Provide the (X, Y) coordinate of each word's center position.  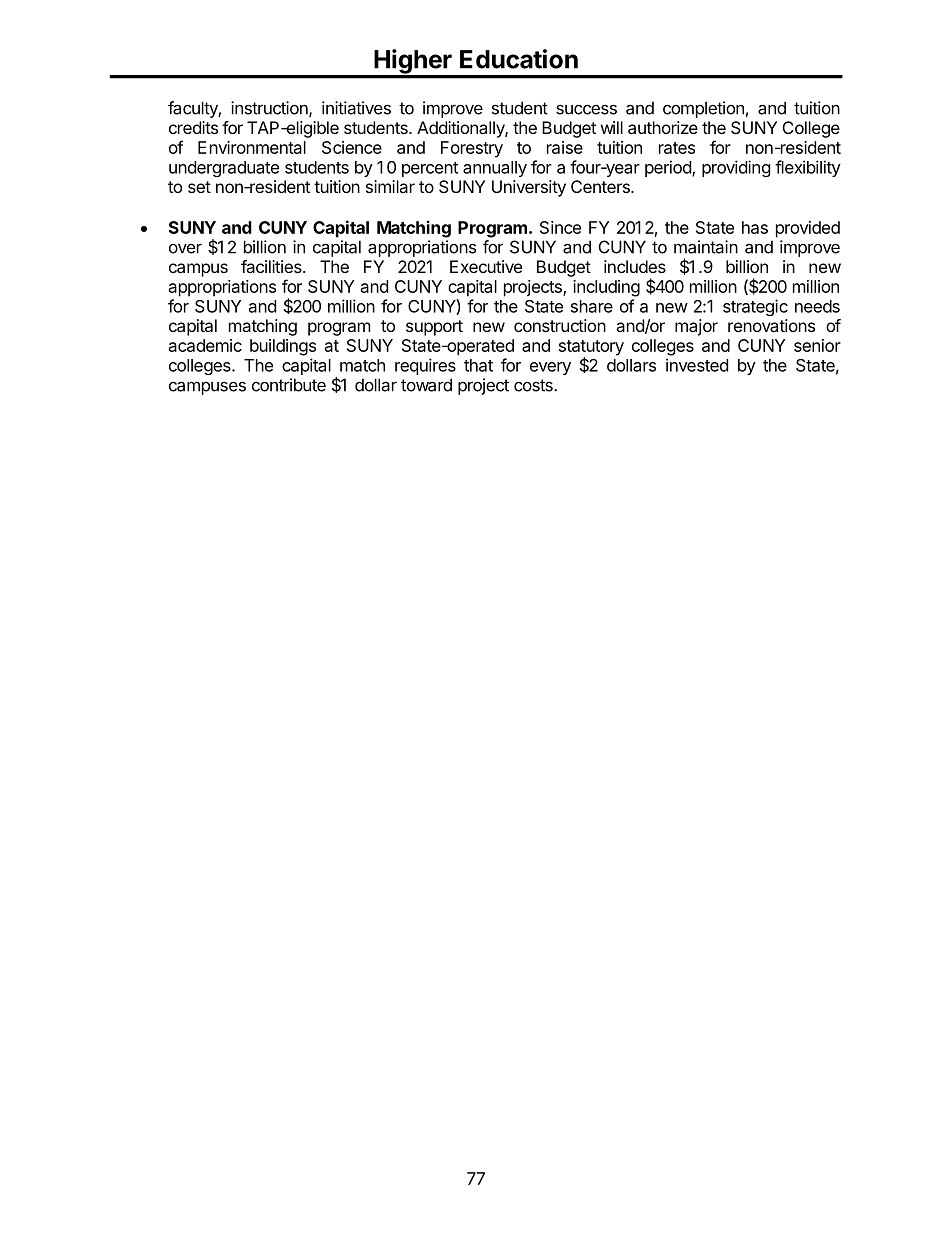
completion (703, 109)
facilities (272, 266)
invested (697, 365)
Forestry (472, 149)
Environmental (252, 147)
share (592, 306)
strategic (755, 307)
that (478, 365)
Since (560, 227)
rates (677, 148)
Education (519, 59)
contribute (289, 385)
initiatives (356, 108)
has (755, 227)
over (185, 249)
